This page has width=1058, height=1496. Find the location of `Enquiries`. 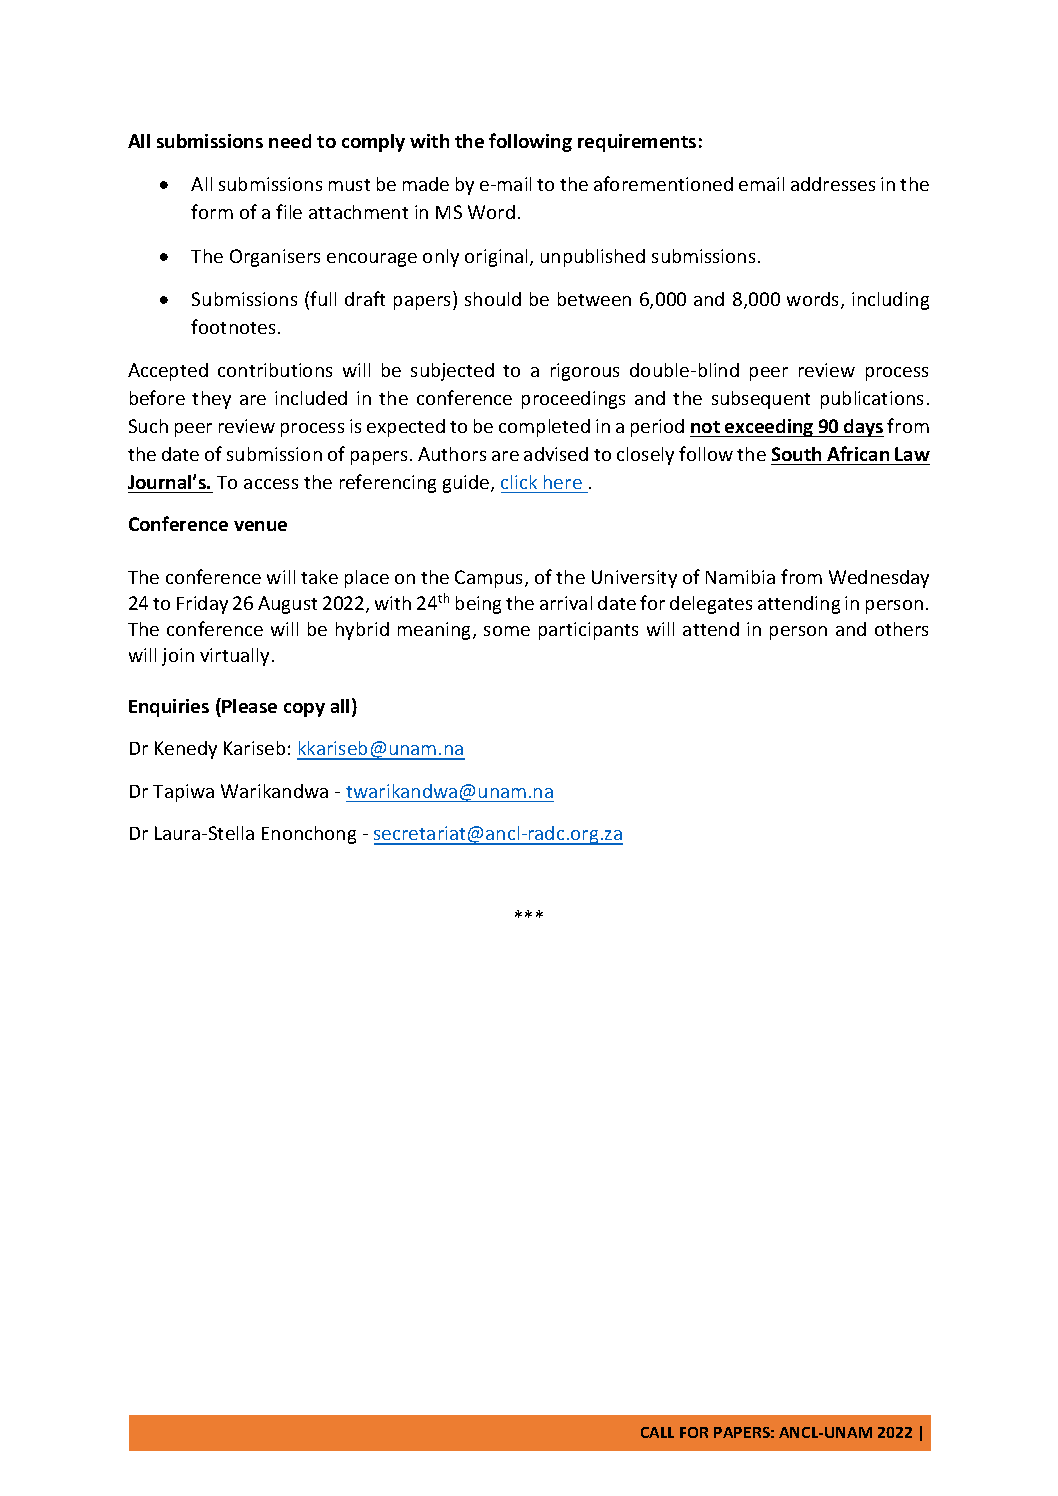

Enquiries is located at coordinates (169, 708).
